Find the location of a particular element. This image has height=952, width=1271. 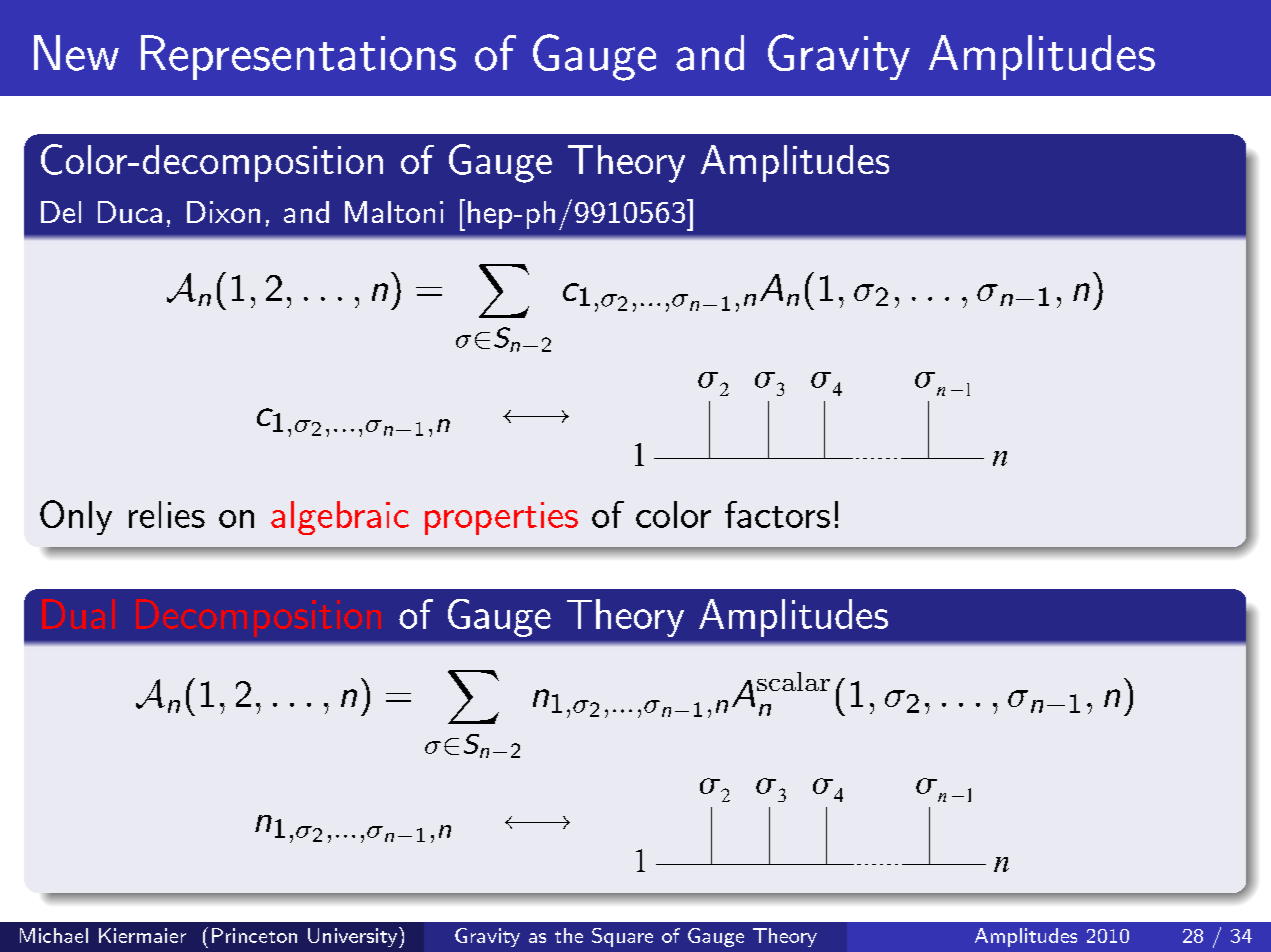

Michael is located at coordinates (54, 935).
